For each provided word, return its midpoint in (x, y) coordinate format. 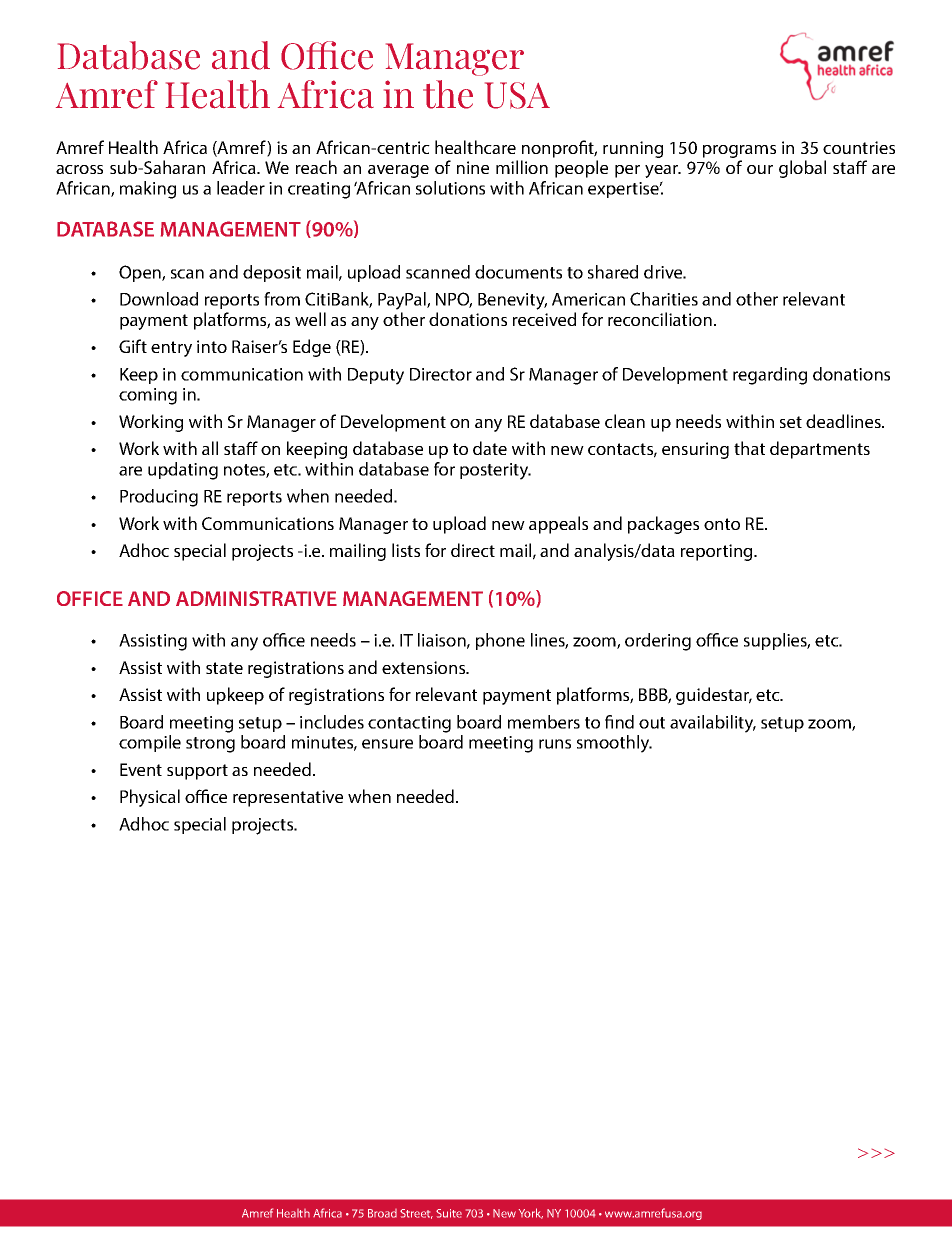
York (531, 1213)
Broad (382, 1213)
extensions (425, 667)
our (760, 169)
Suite (449, 1213)
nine (473, 167)
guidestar (714, 696)
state (224, 668)
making (148, 190)
